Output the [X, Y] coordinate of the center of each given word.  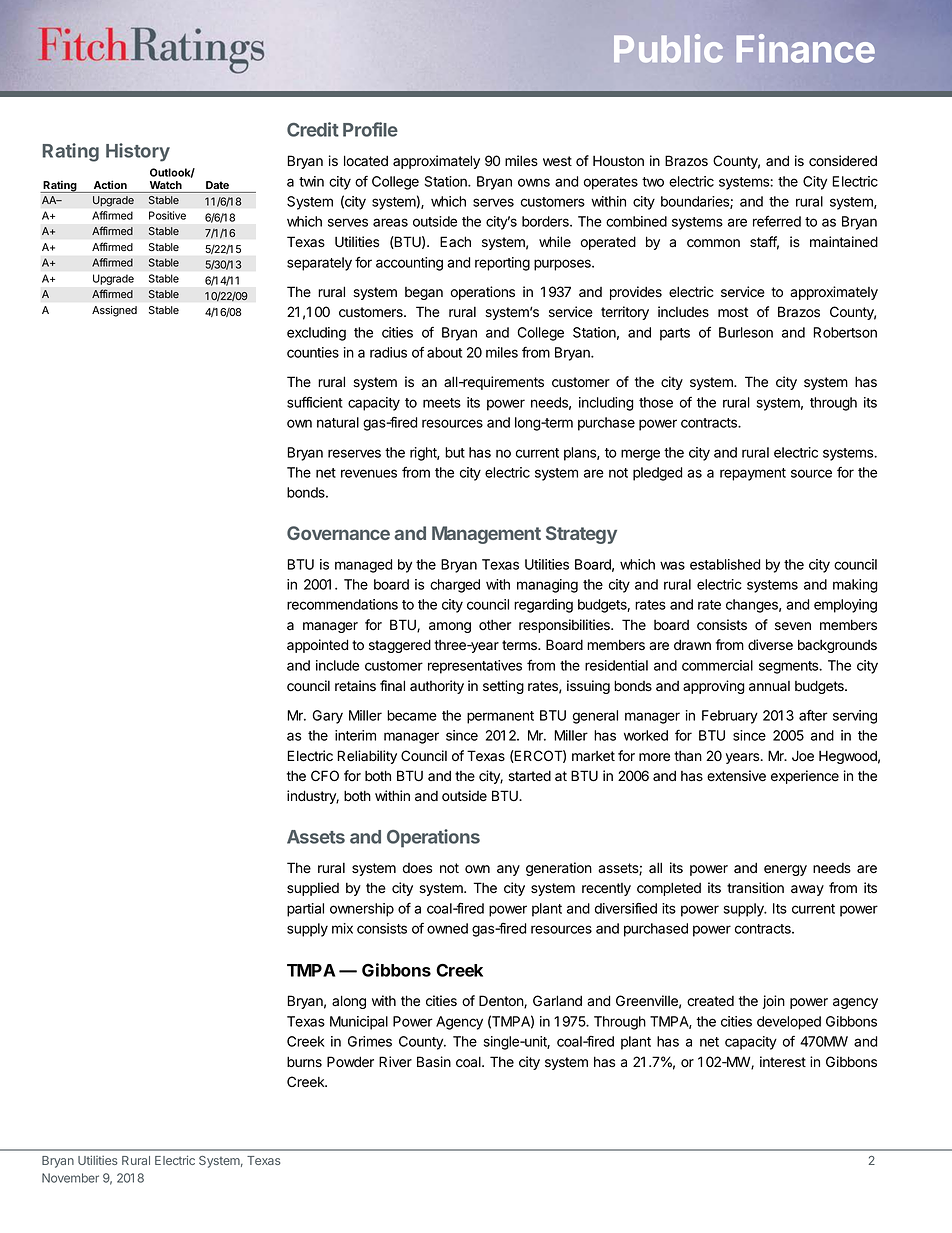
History [138, 152]
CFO [325, 775]
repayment [753, 474]
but [455, 452]
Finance [805, 48]
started [529, 776]
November [70, 1178]
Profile [370, 129]
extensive [736, 776]
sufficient [315, 402]
